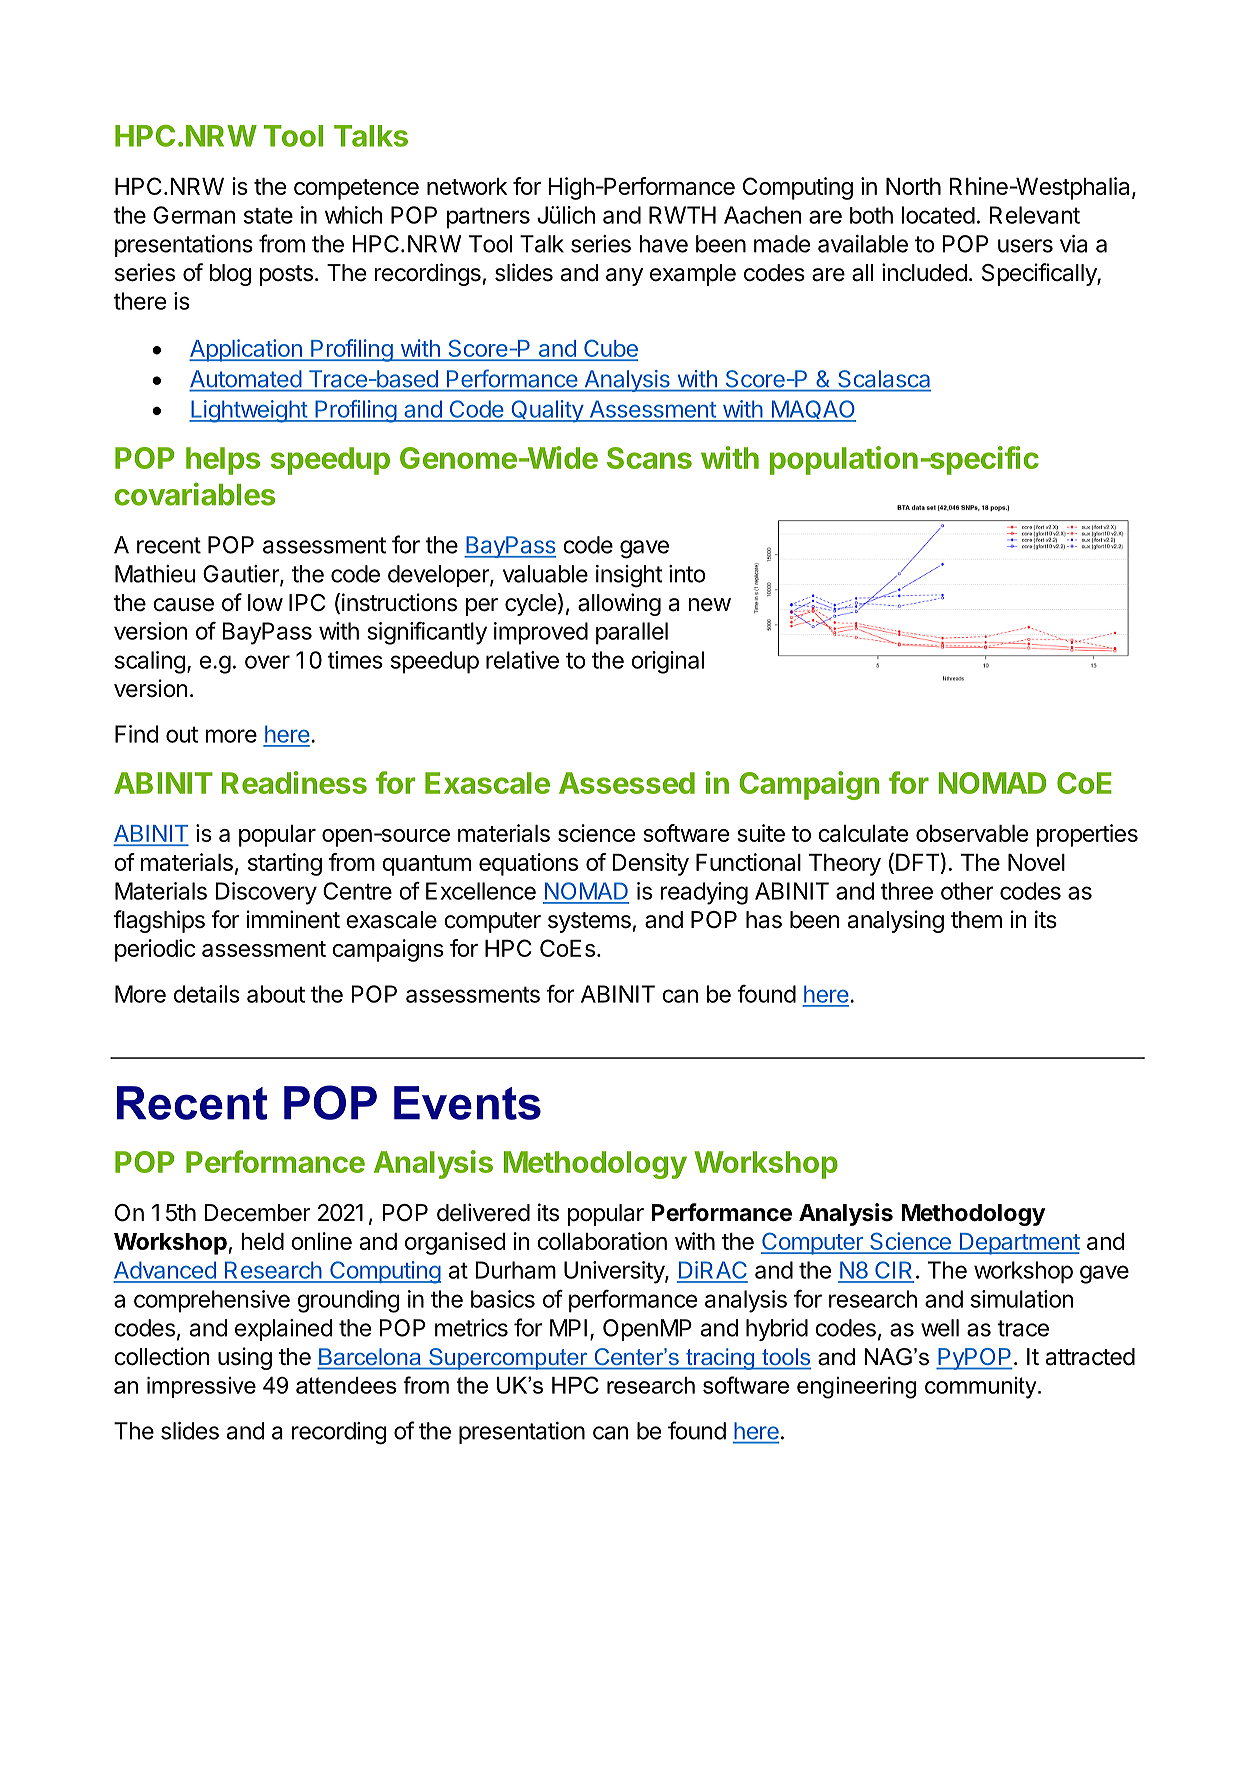 The width and height of the screenshot is (1255, 1774). What do you see at coordinates (972, 833) in the screenshot?
I see `observable` at bounding box center [972, 833].
